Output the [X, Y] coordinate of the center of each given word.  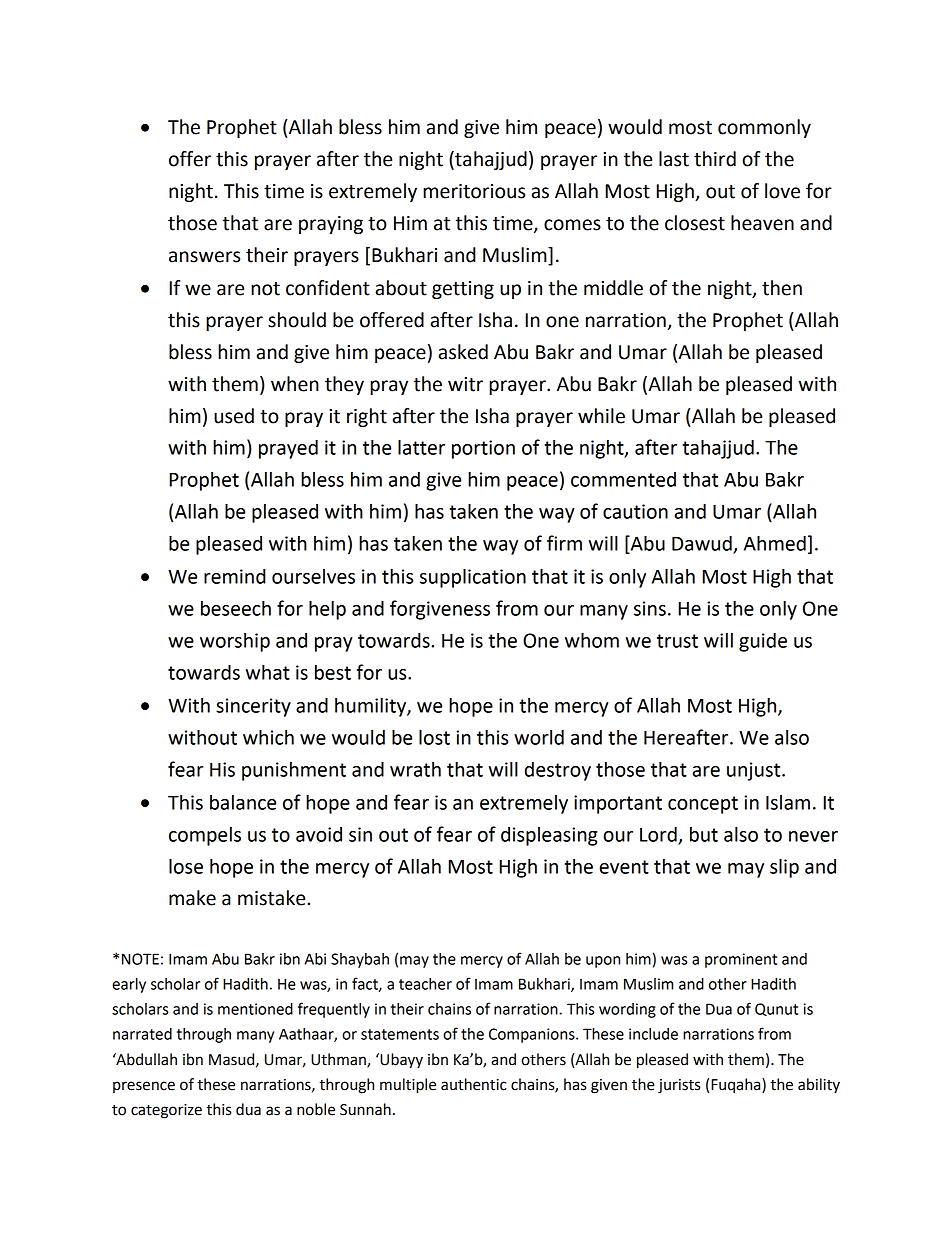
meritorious [474, 191]
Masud [233, 1060]
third [715, 159]
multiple [408, 1086]
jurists [679, 1086]
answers [204, 257]
